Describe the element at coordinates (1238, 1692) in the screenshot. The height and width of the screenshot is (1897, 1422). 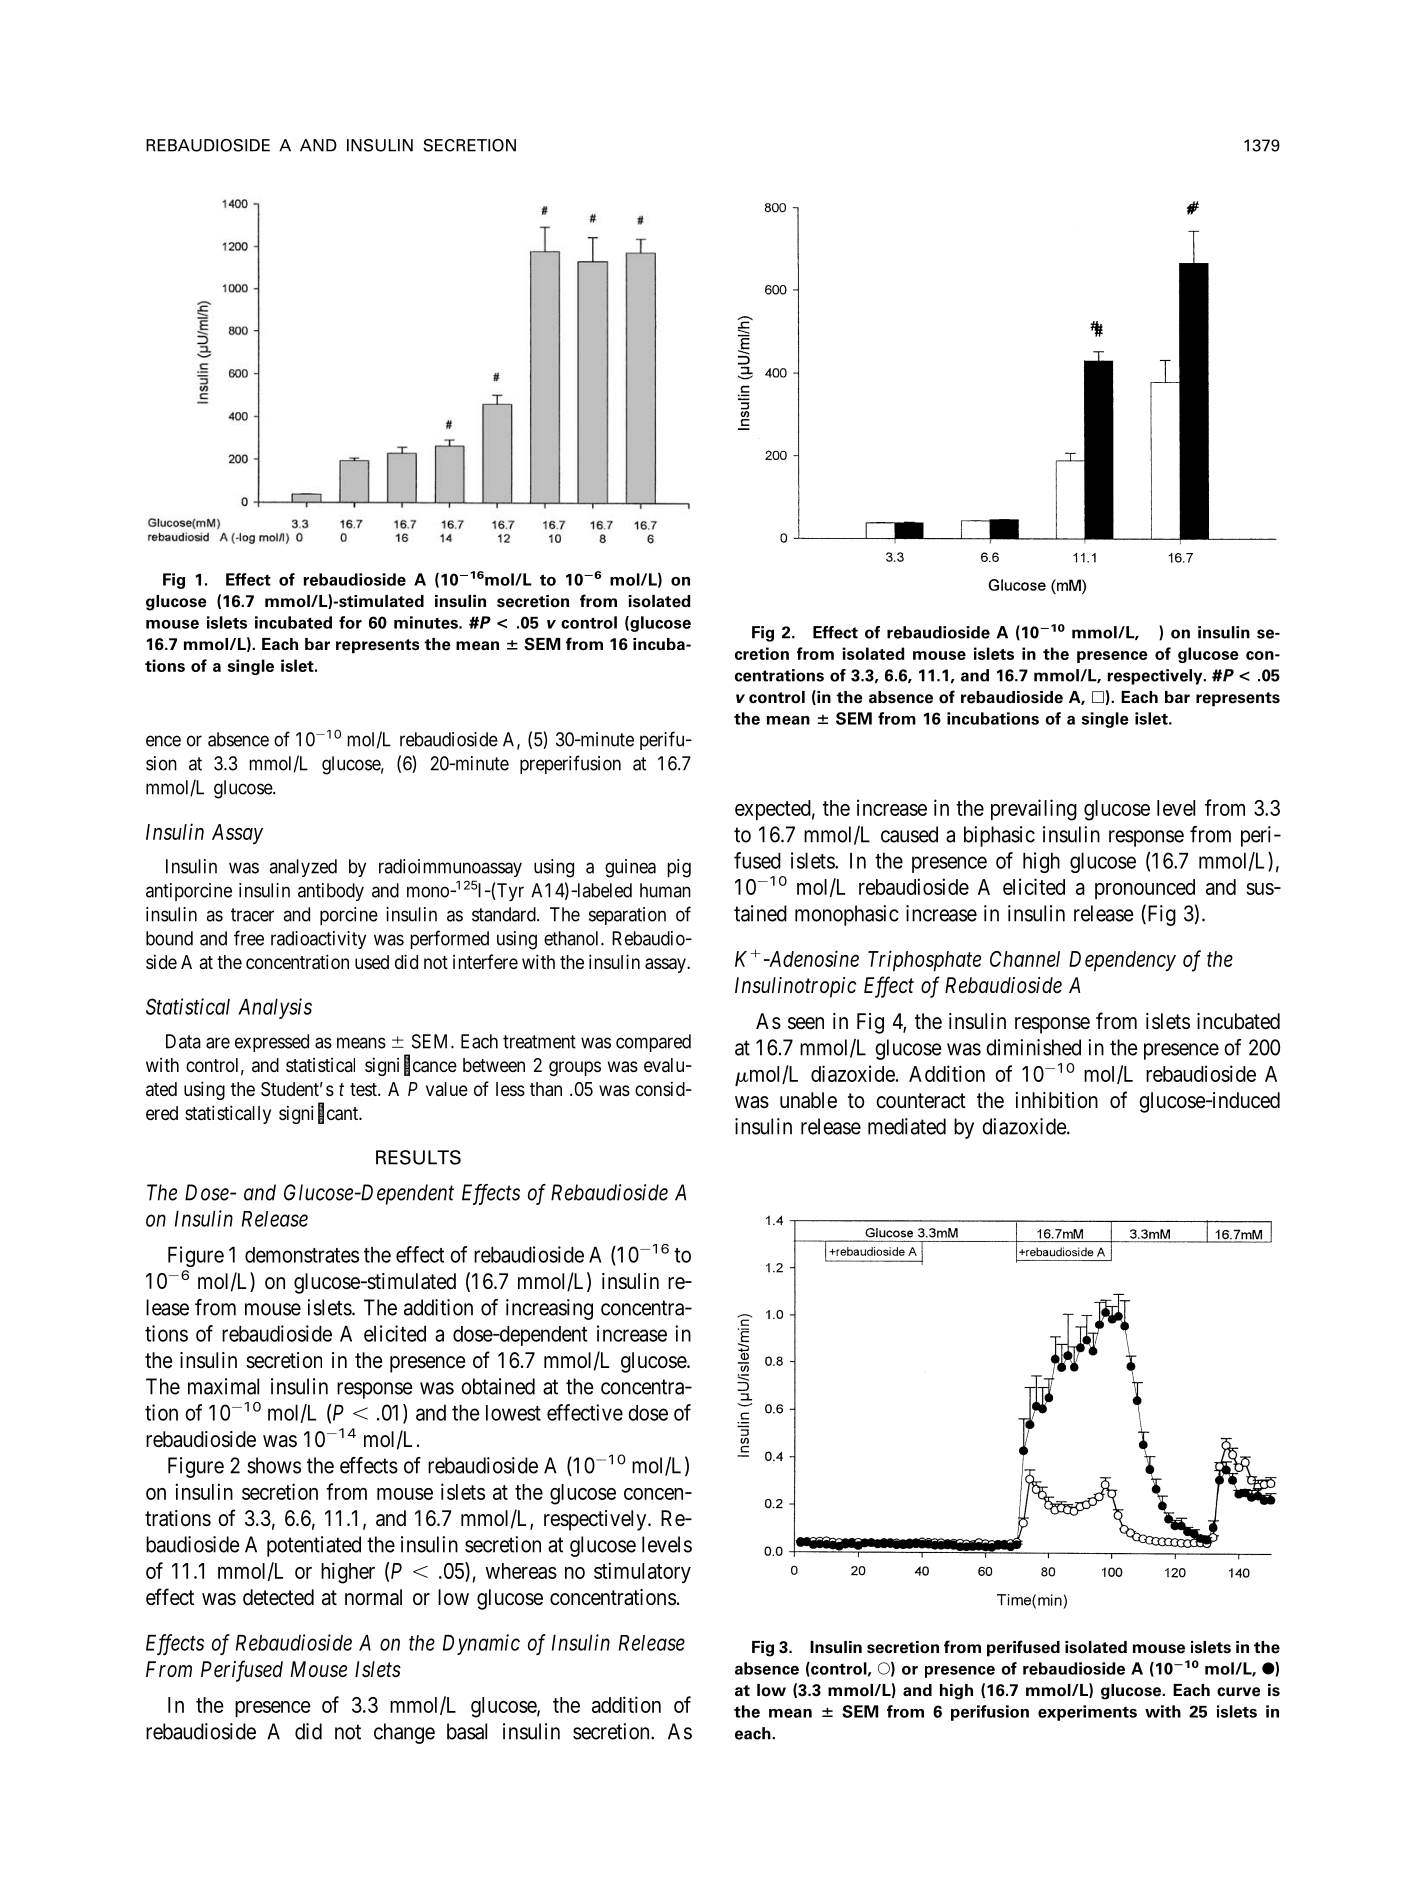
I see `curve` at that location.
